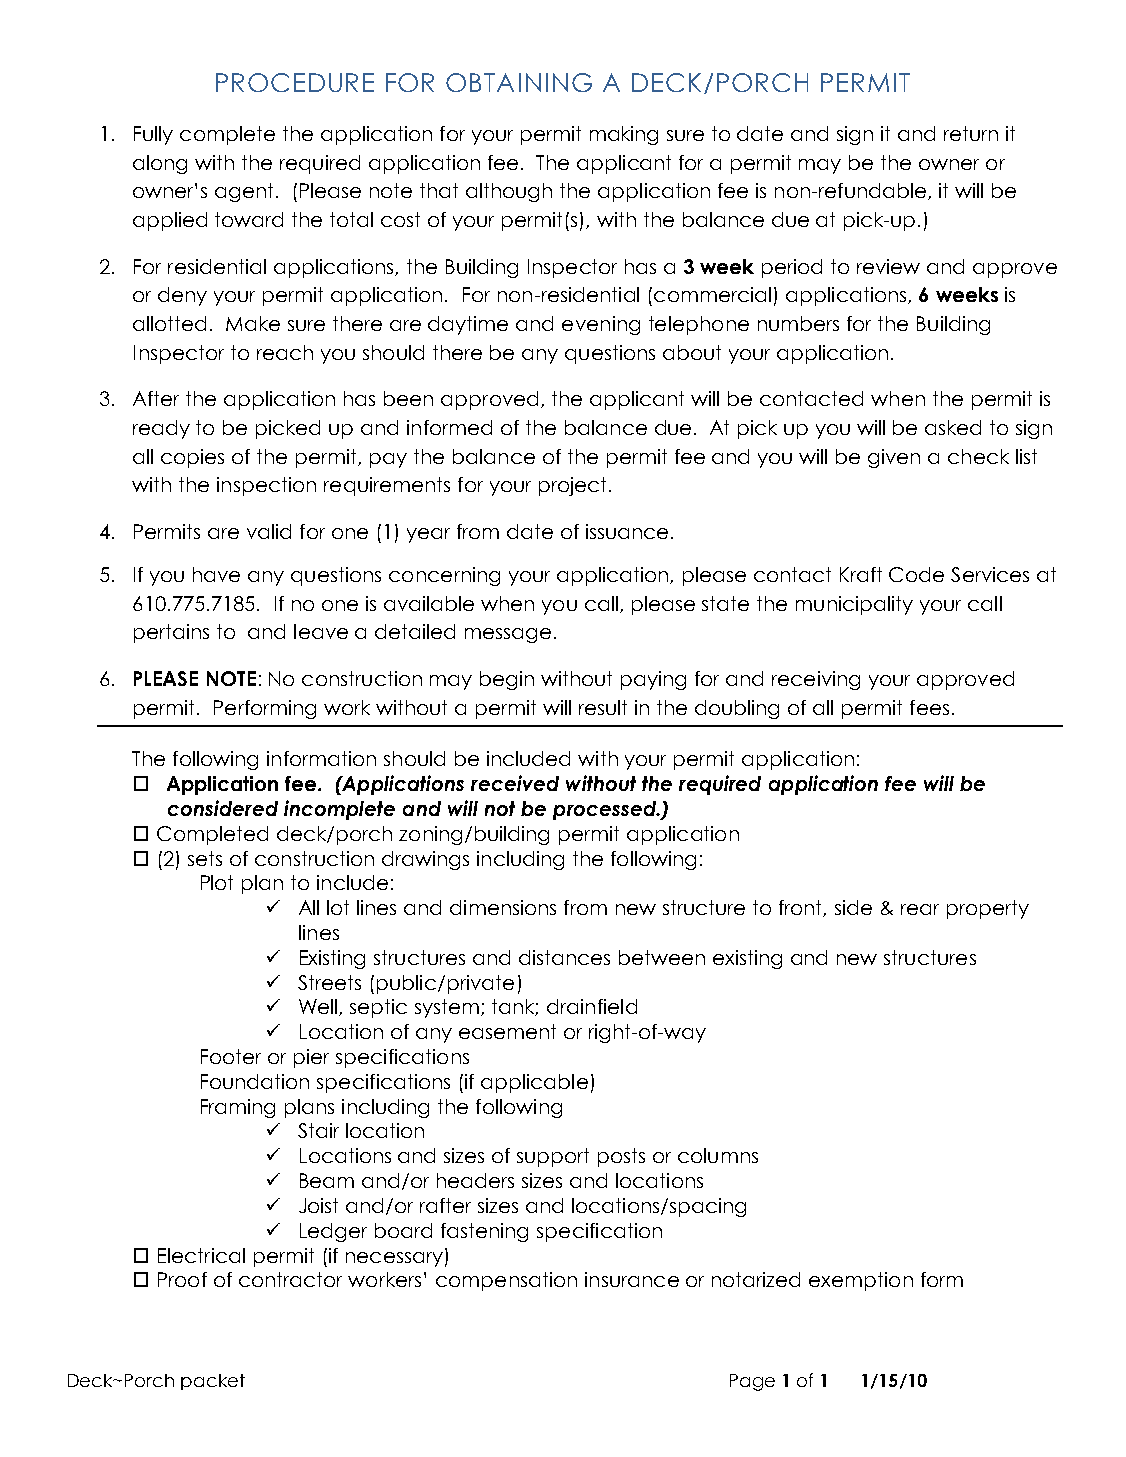 This screenshot has width=1126, height=1457. Describe the element at coordinates (231, 1056) in the screenshot. I see `Footer` at that location.
